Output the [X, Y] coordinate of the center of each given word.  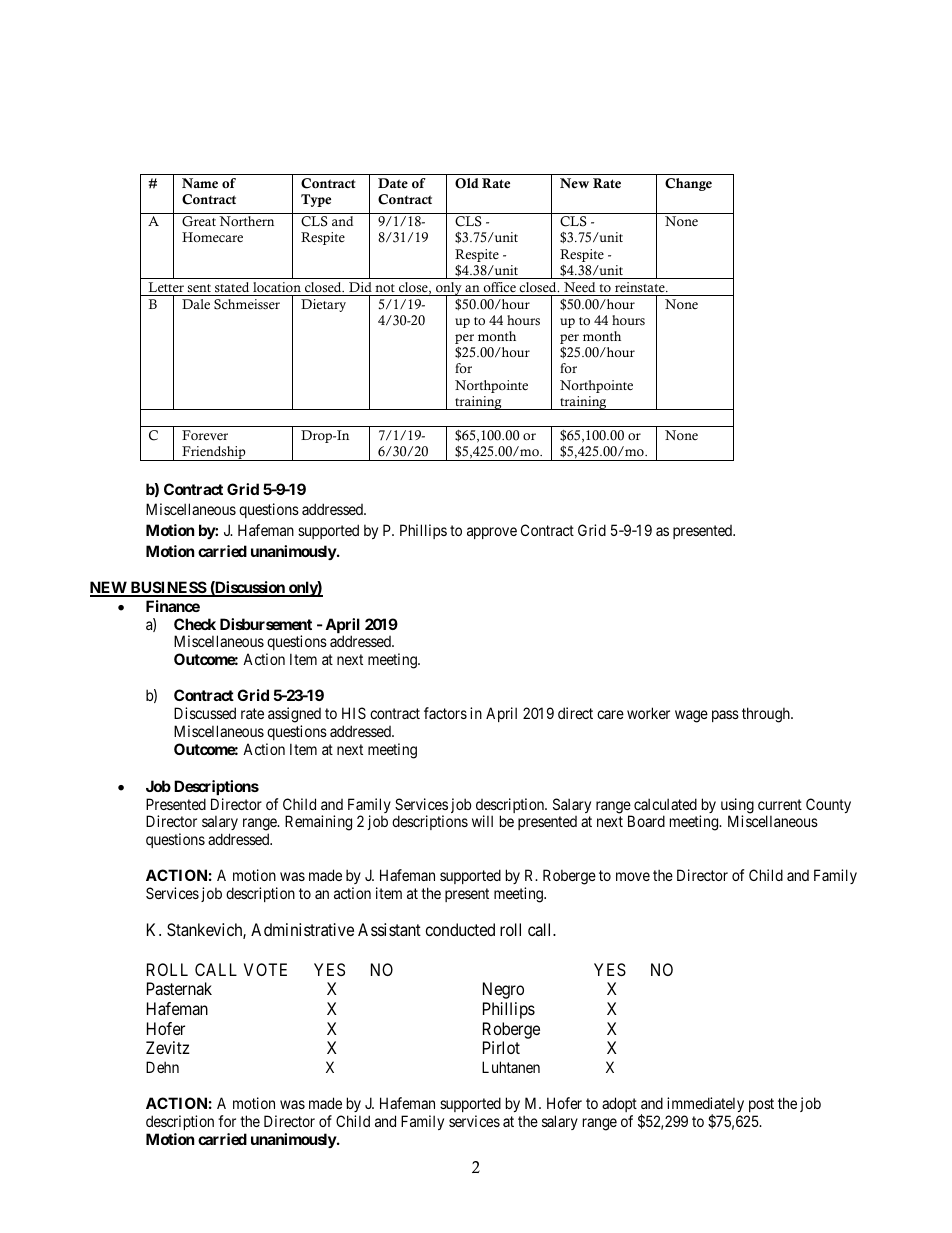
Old [467, 183]
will [482, 821]
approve [492, 533]
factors [445, 713]
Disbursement [266, 624]
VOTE [265, 969]
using [737, 807]
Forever [205, 435]
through [767, 715]
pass [725, 716]
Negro [503, 990]
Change [688, 184]
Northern [246, 221]
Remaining [318, 823]
